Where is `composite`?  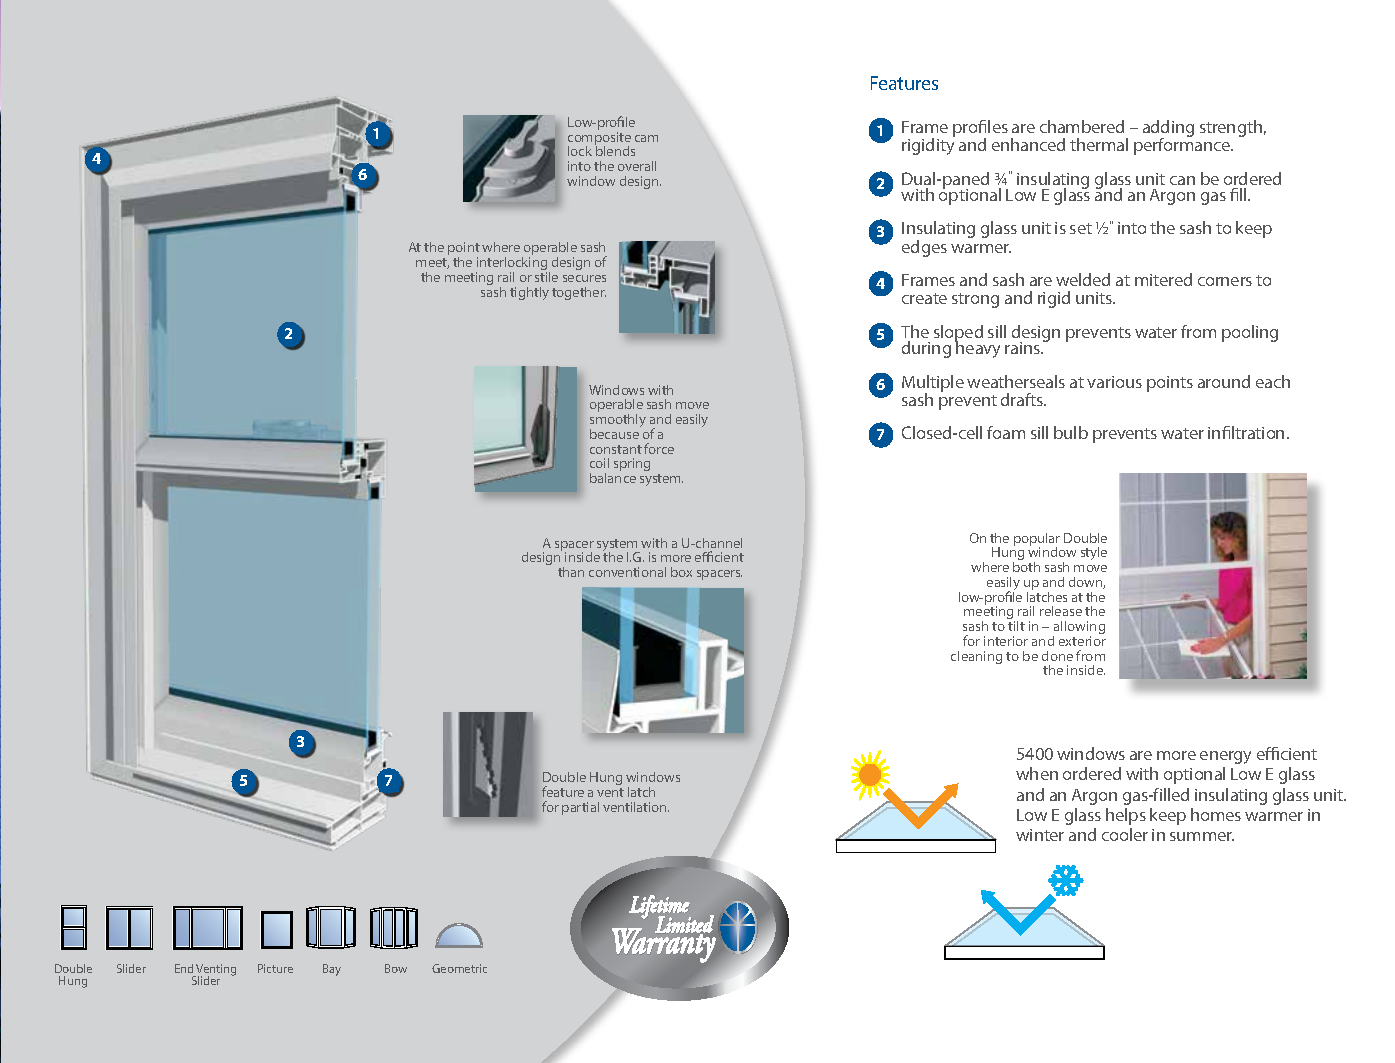 composite is located at coordinates (599, 139).
